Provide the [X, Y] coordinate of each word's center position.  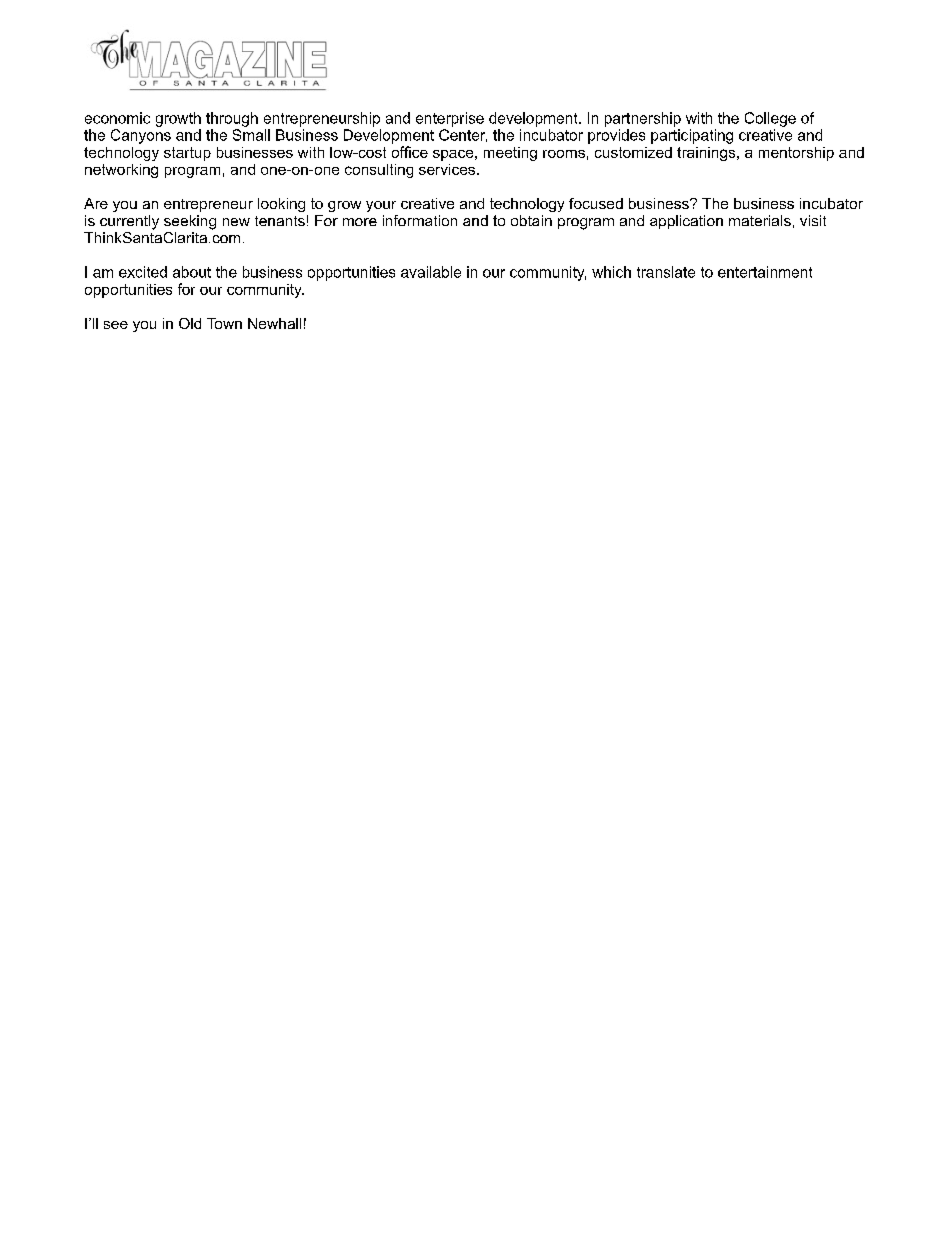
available [431, 272]
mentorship [796, 154]
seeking [190, 222]
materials [760, 220]
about [192, 272]
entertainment [765, 272]
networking [121, 171]
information [420, 220]
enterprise [450, 119]
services [448, 169]
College [770, 119]
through [232, 119]
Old [190, 323]
